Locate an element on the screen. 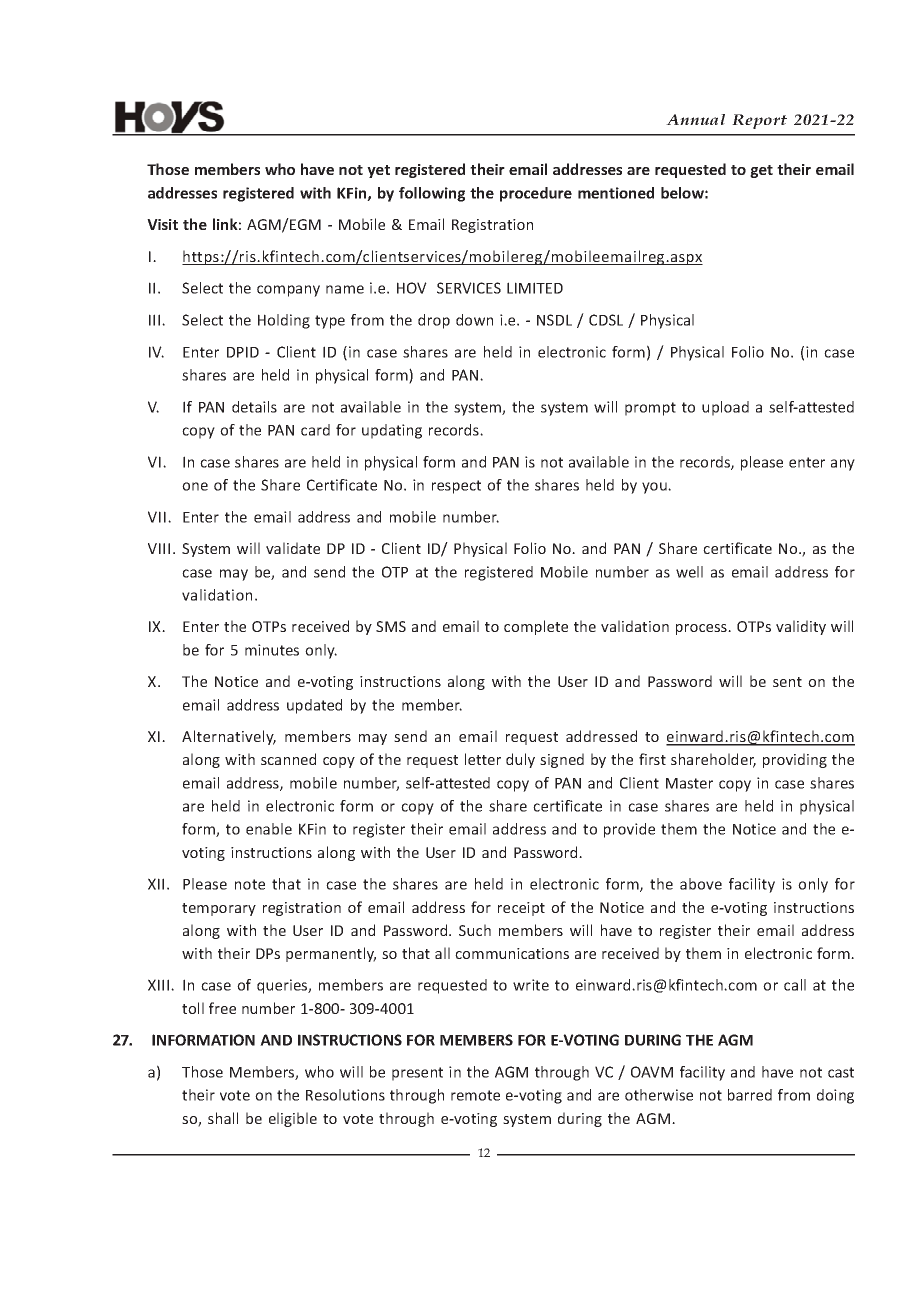  providing is located at coordinates (795, 760).
